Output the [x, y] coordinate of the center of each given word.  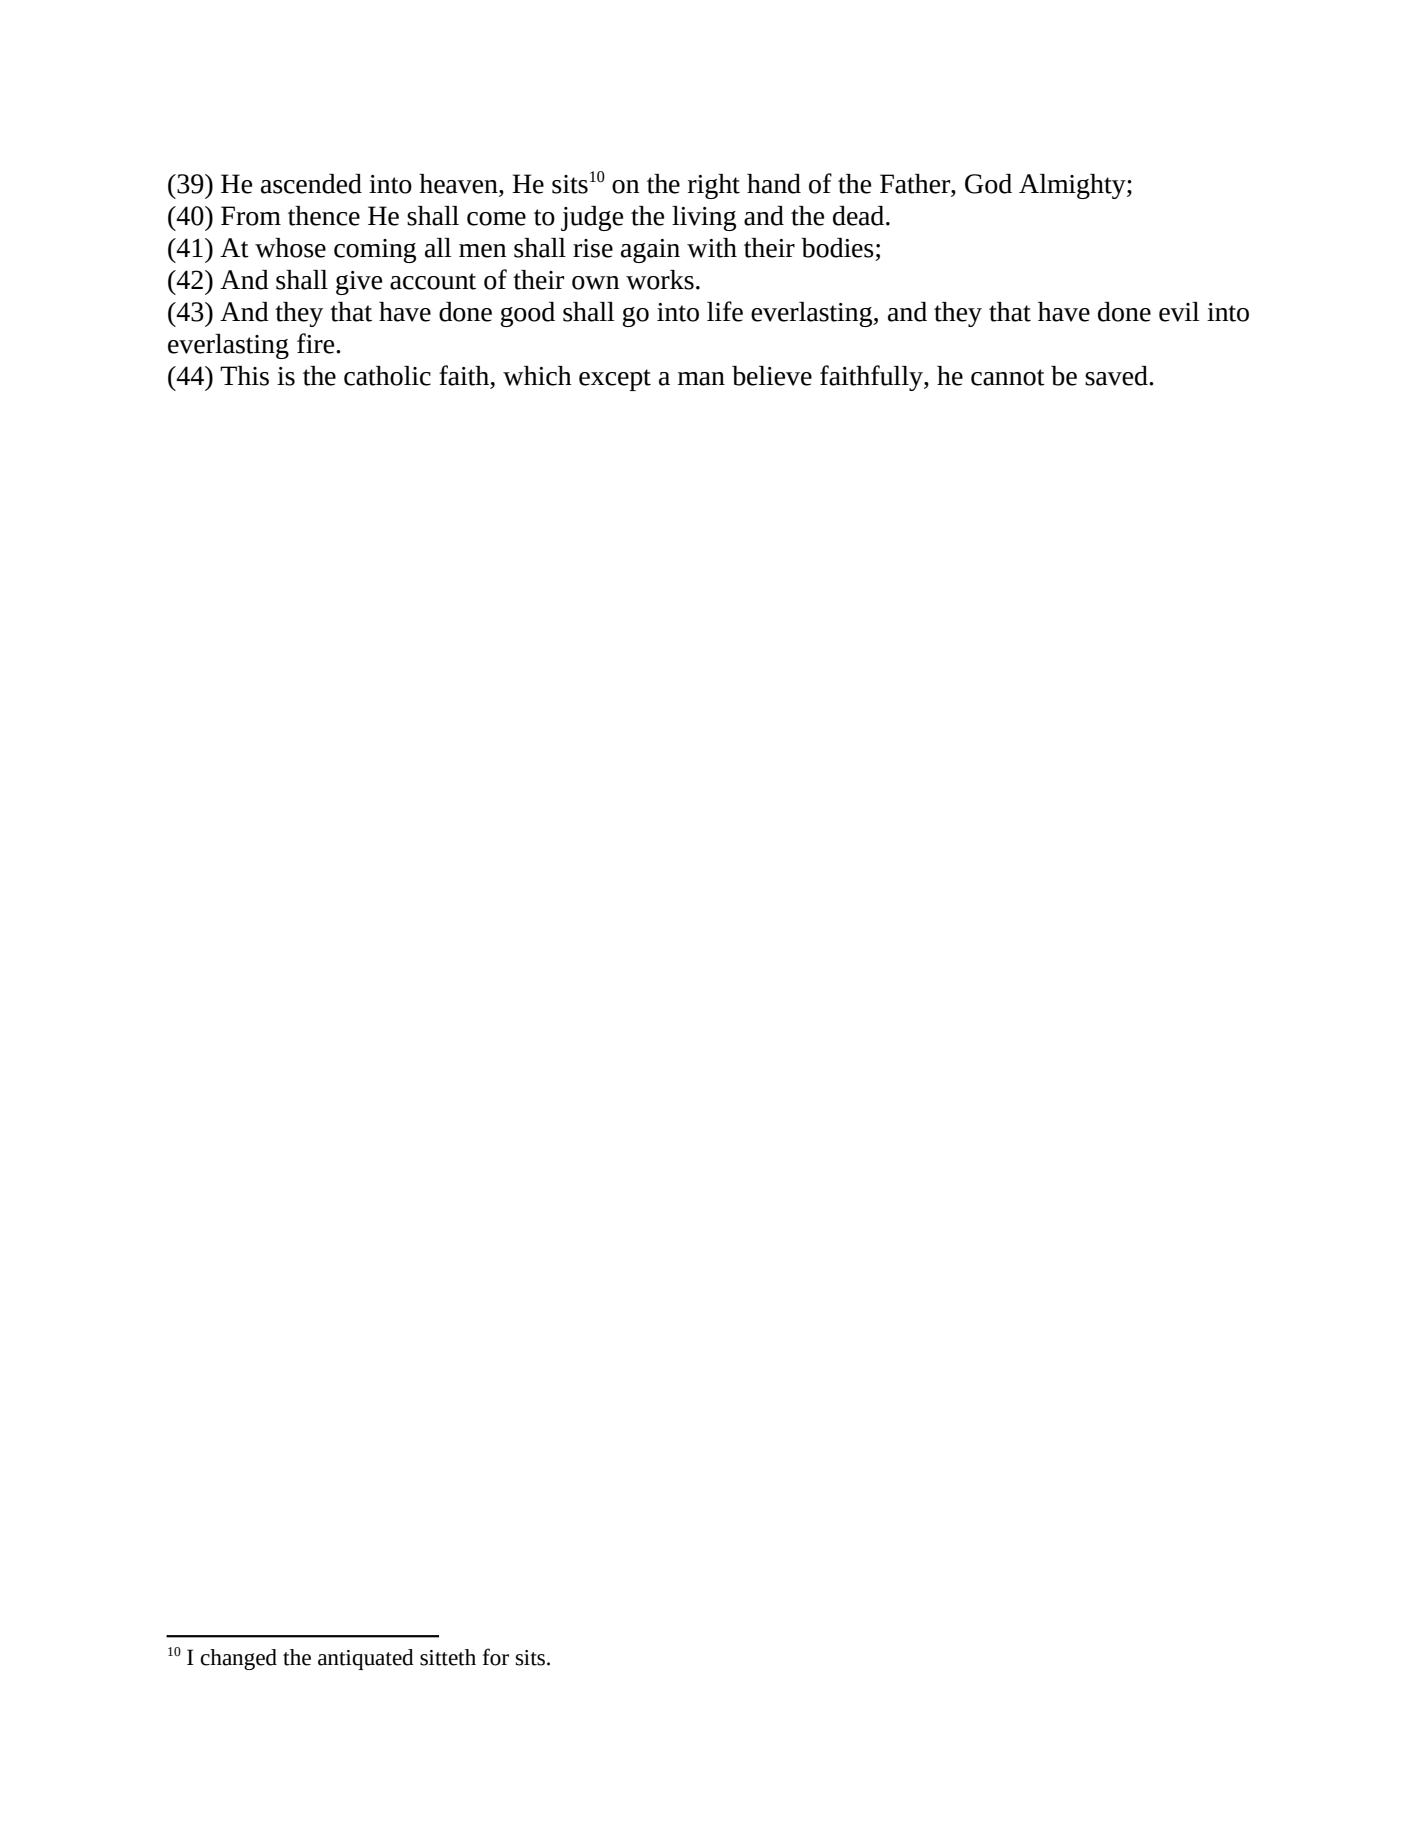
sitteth [448, 1657]
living [704, 218]
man [701, 379]
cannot [1008, 377]
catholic [387, 376]
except [615, 380]
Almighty [1073, 186]
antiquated [366, 1659]
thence [324, 216]
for [496, 1657]
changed [238, 1659]
